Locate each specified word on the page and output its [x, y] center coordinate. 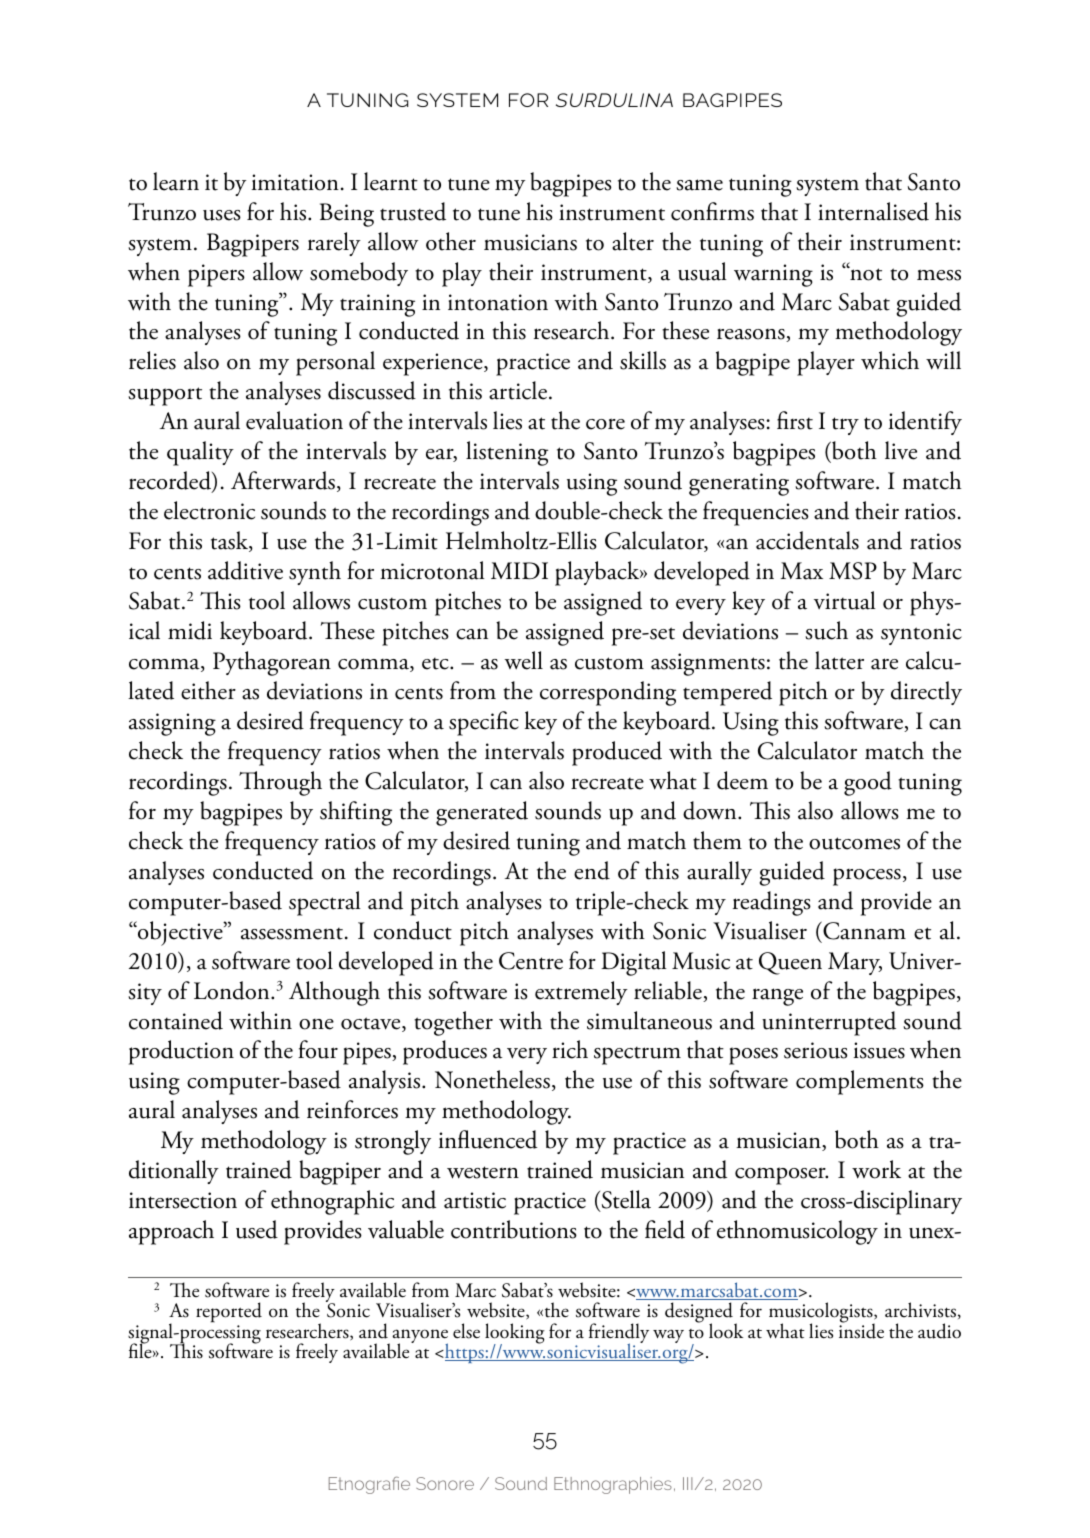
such [826, 630]
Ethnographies [613, 1485]
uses [222, 215]
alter [633, 241]
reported [229, 1314]
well [523, 660]
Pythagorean [272, 663]
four [318, 1049]
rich [570, 1049]
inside [861, 1330]
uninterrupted [829, 1023]
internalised [873, 211]
